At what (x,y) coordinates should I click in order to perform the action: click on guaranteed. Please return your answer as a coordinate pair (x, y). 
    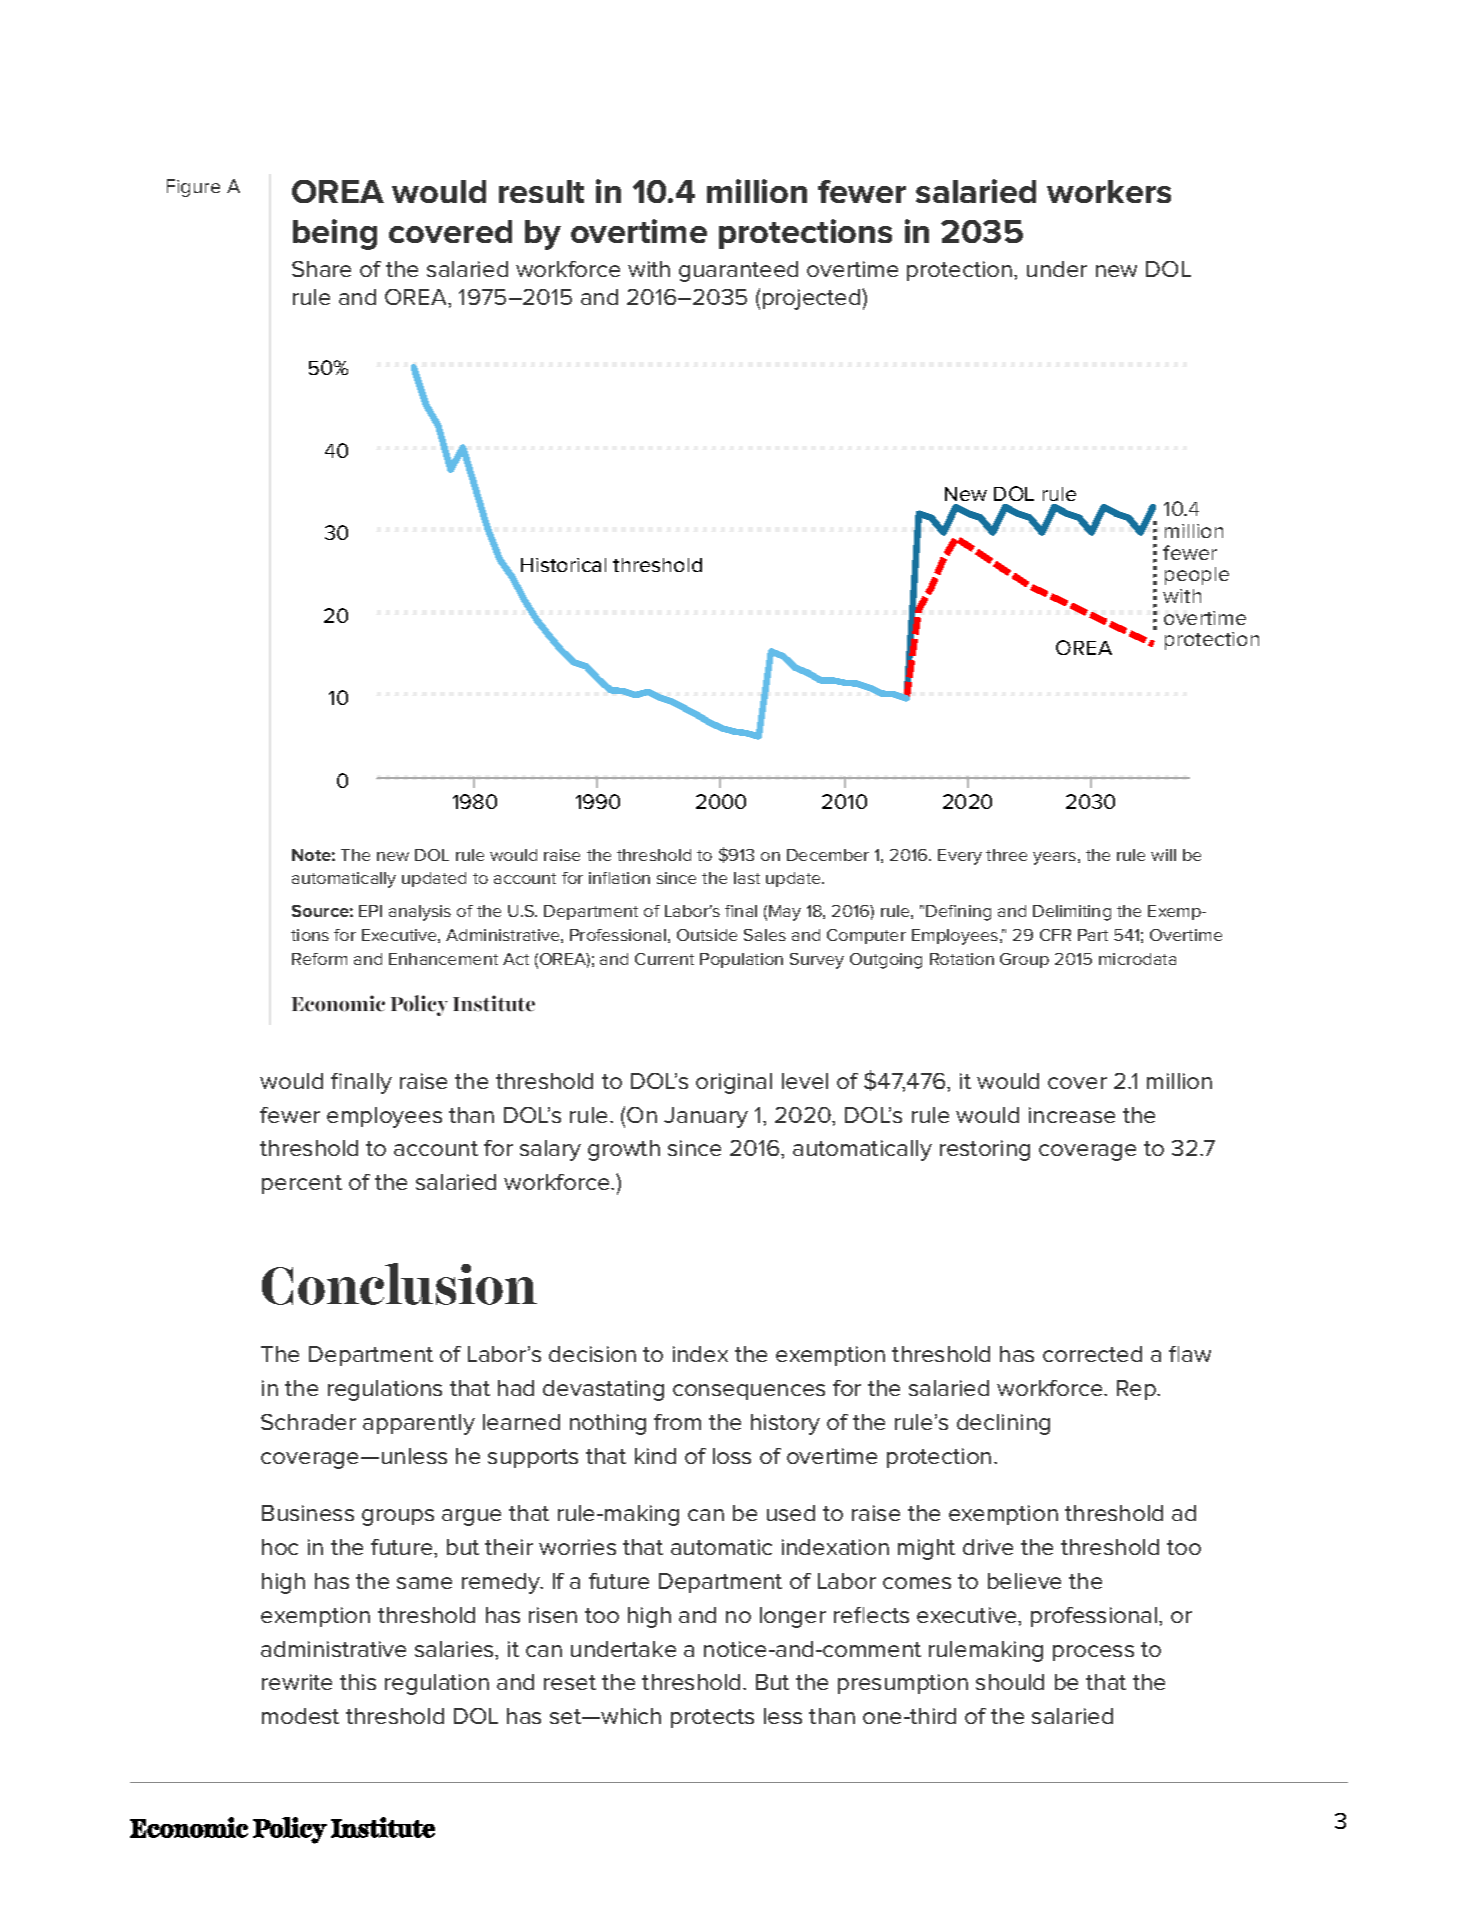
    Looking at the image, I should click on (738, 271).
